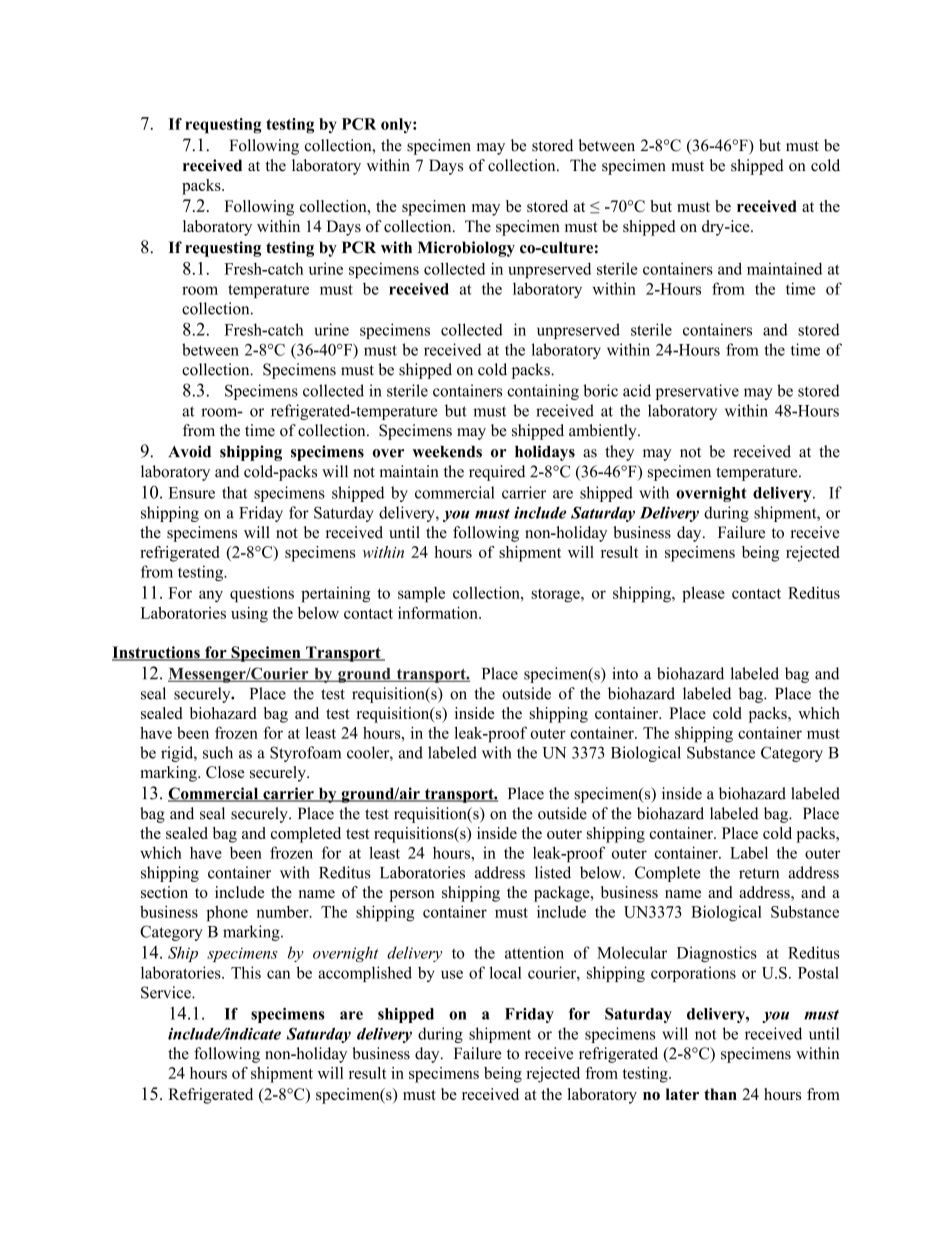  I want to click on Microbiology, so click(466, 249).
